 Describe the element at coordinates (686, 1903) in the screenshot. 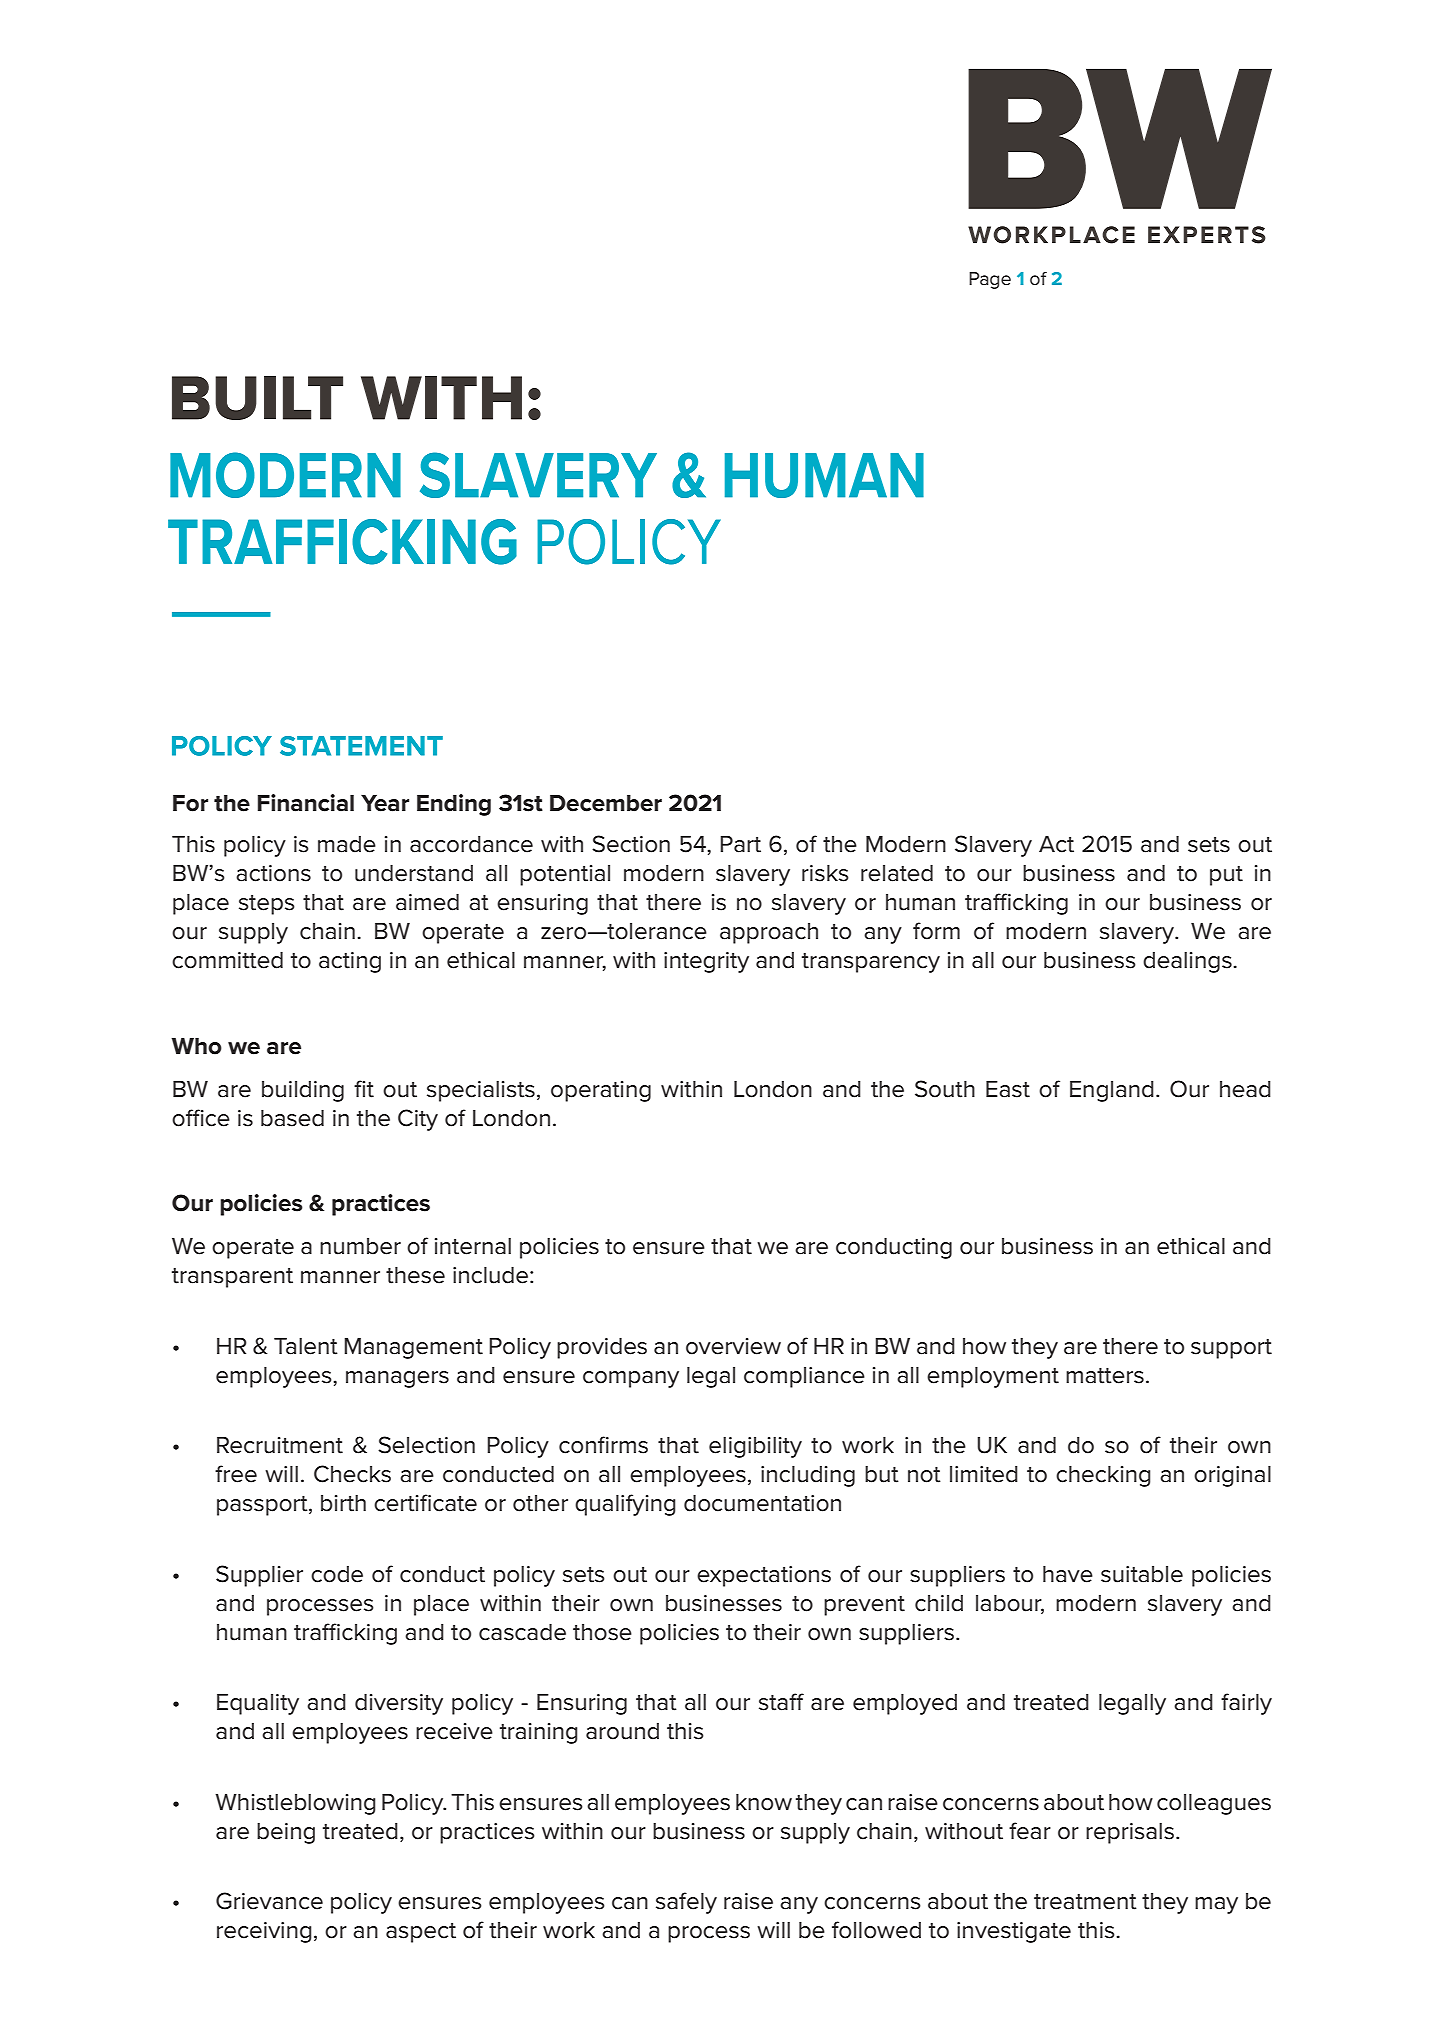

I see `safely` at that location.
